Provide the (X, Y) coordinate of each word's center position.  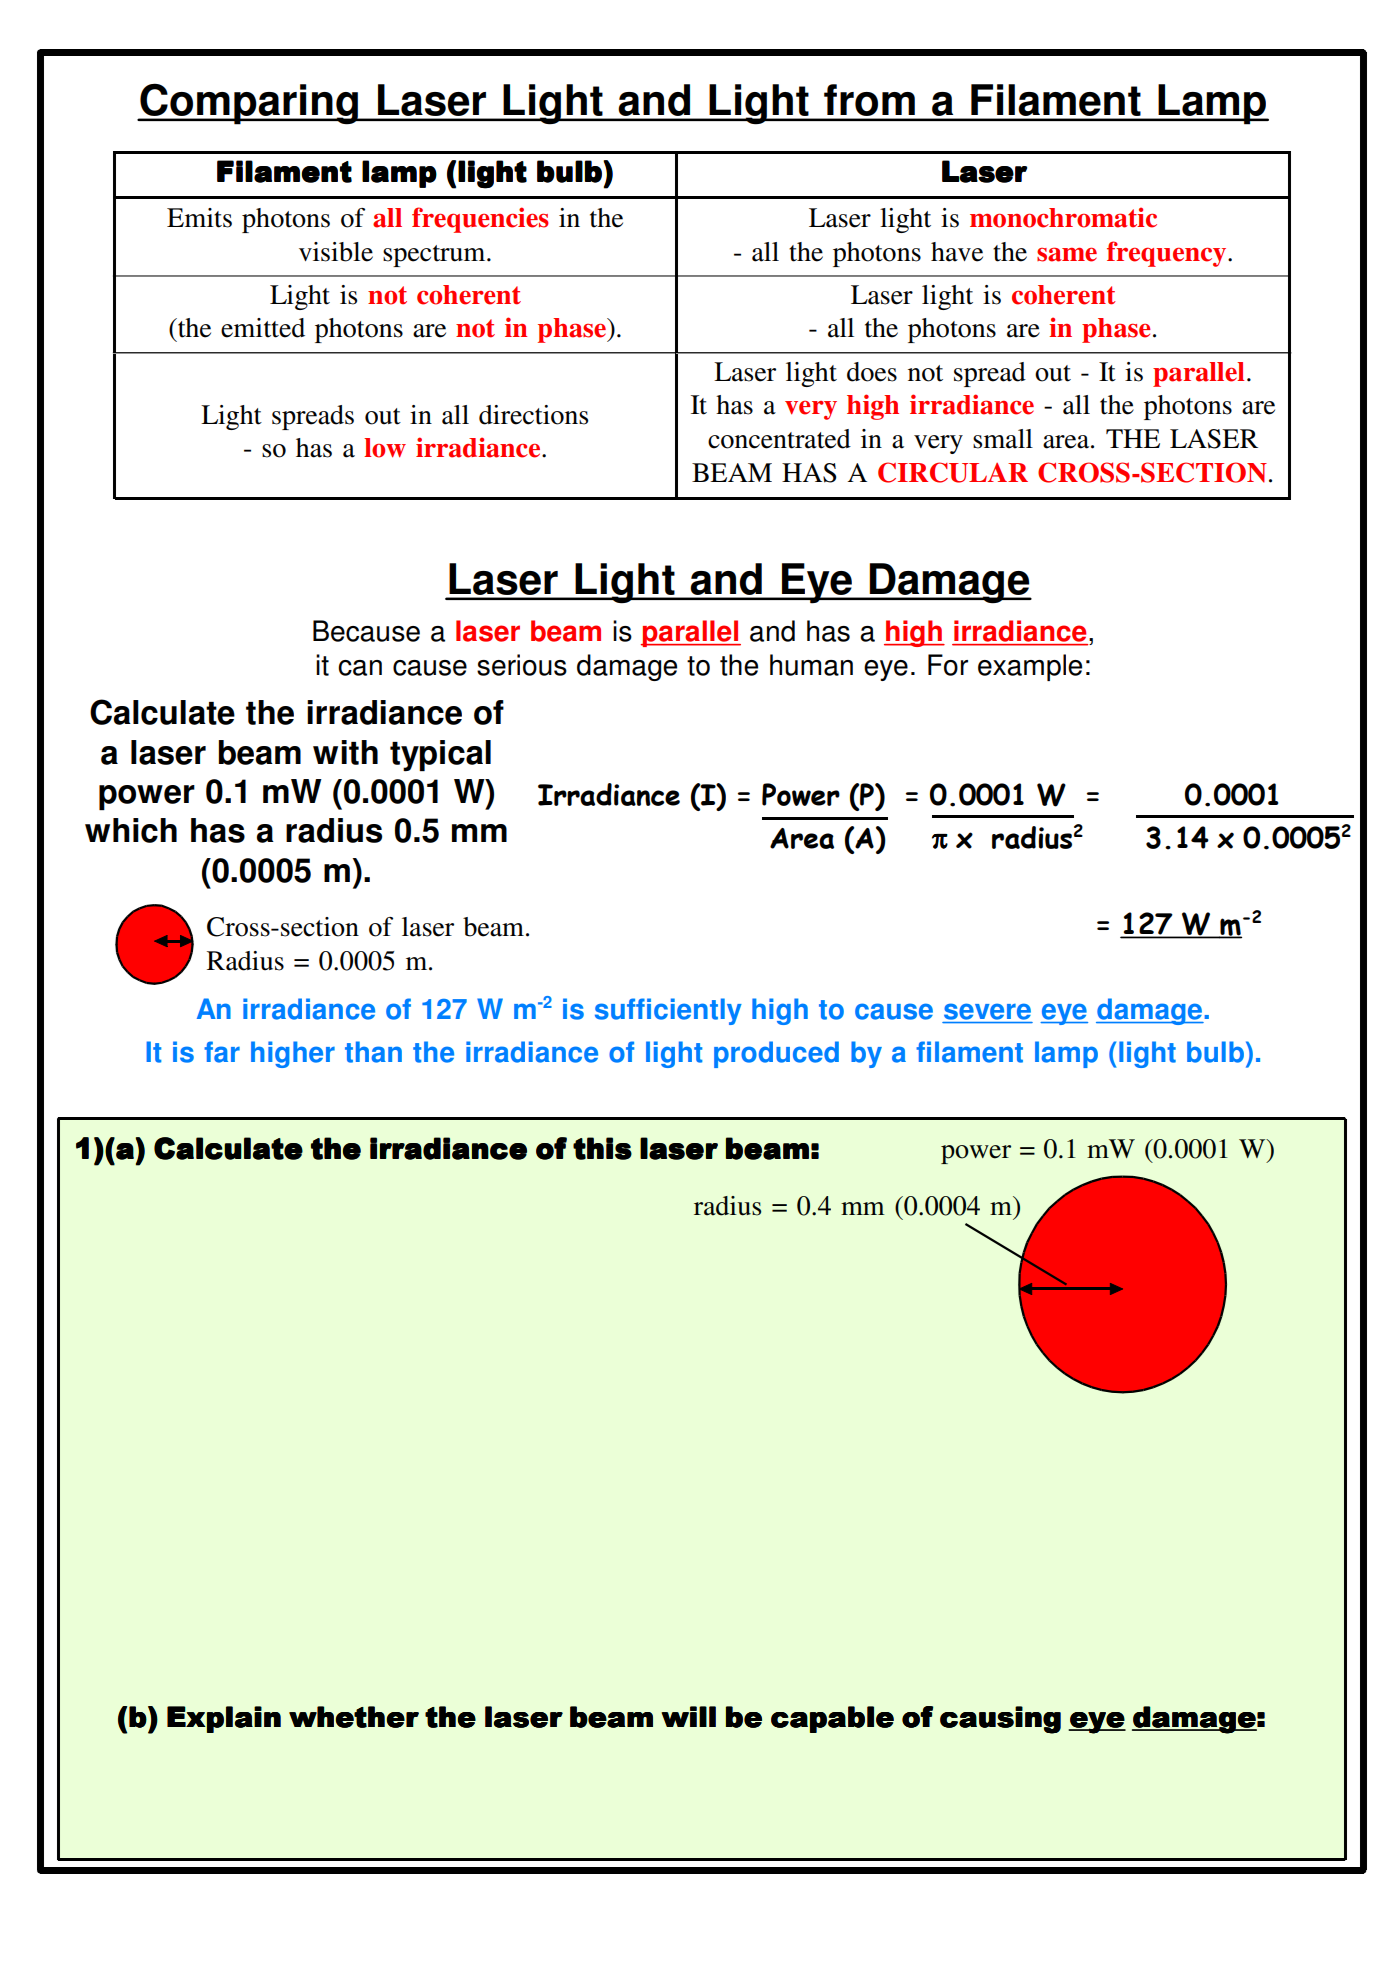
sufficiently (668, 1011)
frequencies (480, 220)
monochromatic (1063, 217)
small (1003, 439)
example (1030, 667)
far (222, 1052)
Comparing (249, 104)
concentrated (779, 439)
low (385, 448)
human (811, 665)
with (345, 752)
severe (987, 1011)
